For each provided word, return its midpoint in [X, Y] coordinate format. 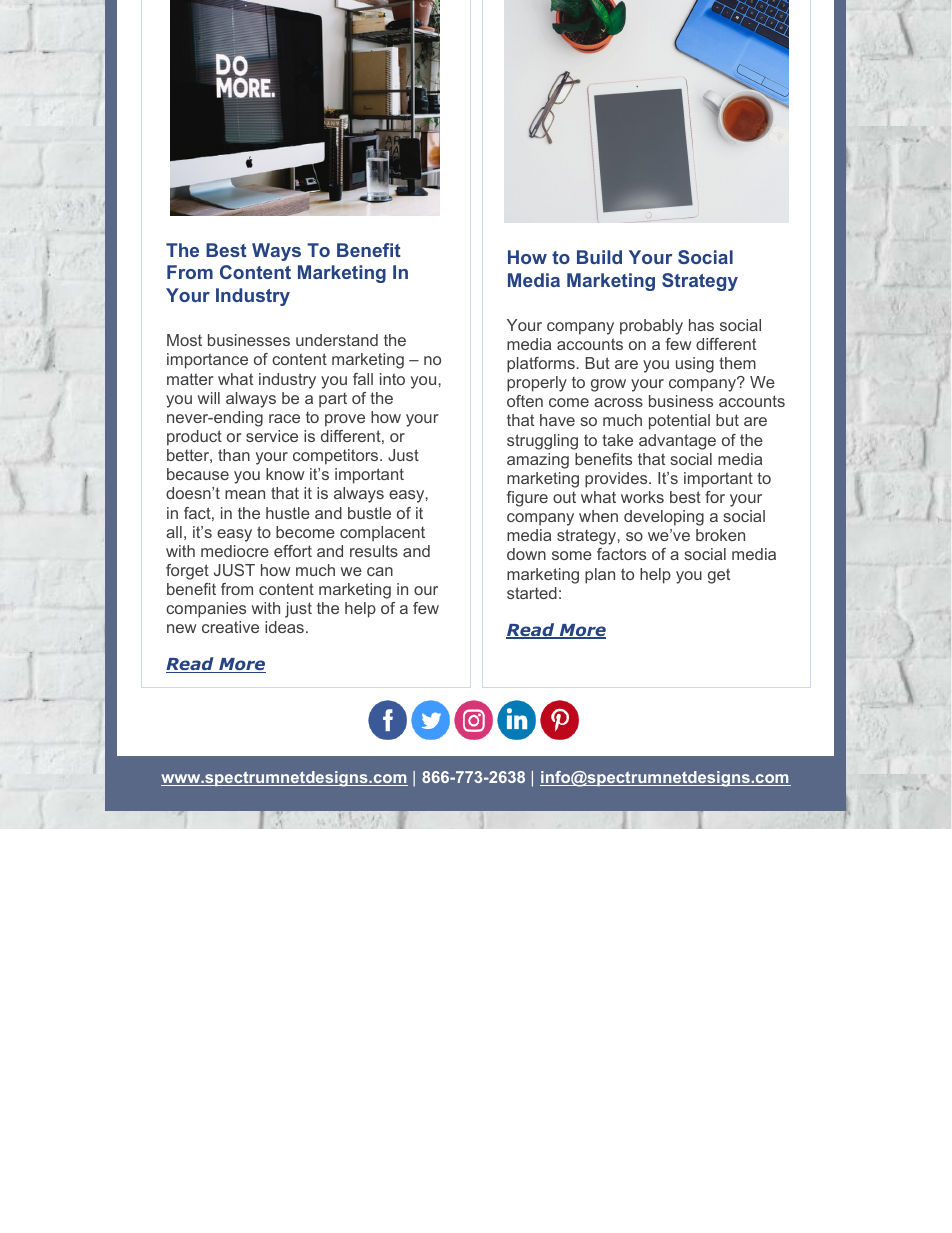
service [272, 436]
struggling [542, 442]
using [695, 365]
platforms [541, 365]
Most [184, 340]
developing [664, 518]
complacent [382, 534]
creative [230, 627]
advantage [677, 442]
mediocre [235, 551]
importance [207, 361]
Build [599, 257]
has [701, 325]
